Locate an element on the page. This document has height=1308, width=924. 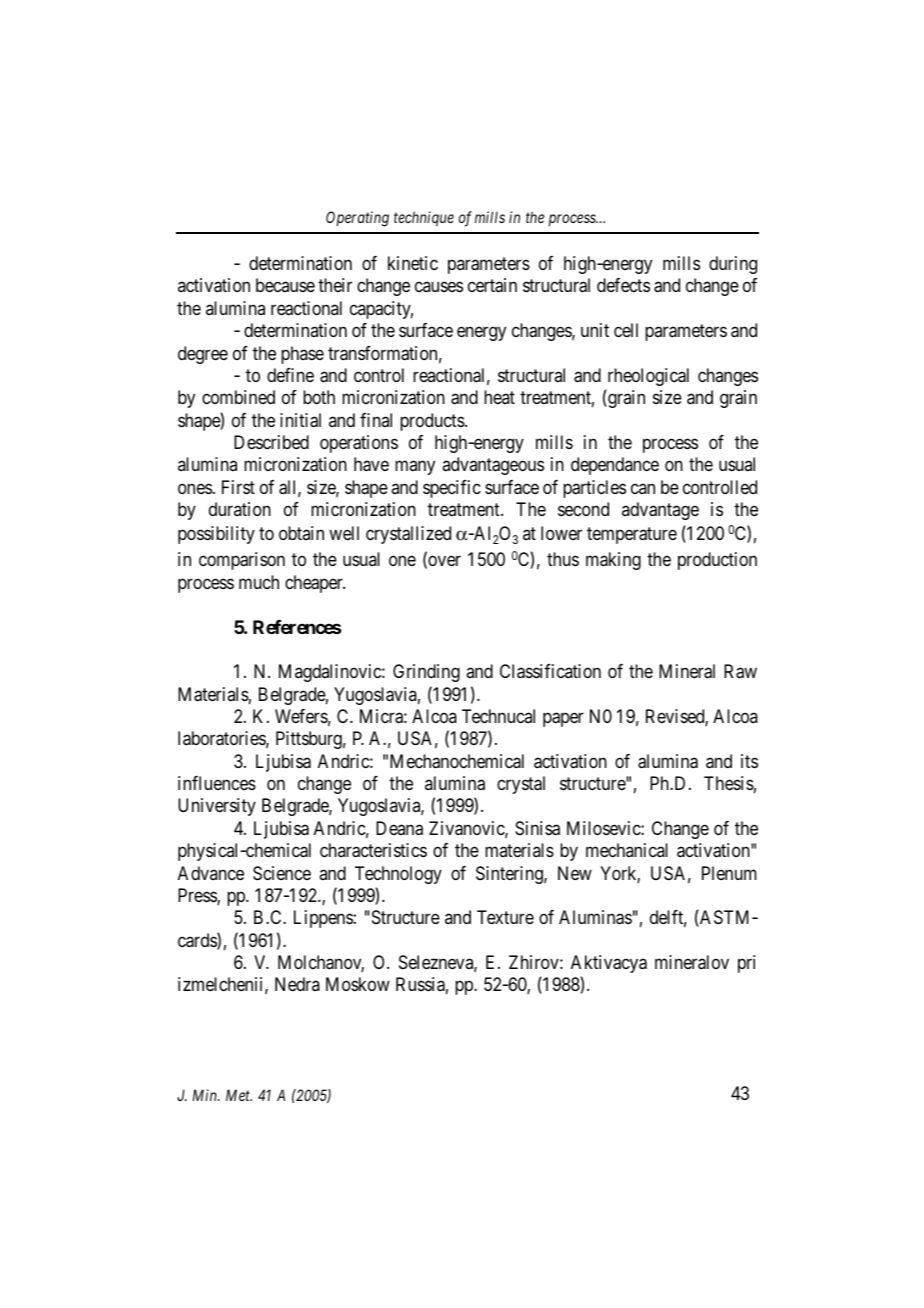
Grinding is located at coordinates (426, 673).
